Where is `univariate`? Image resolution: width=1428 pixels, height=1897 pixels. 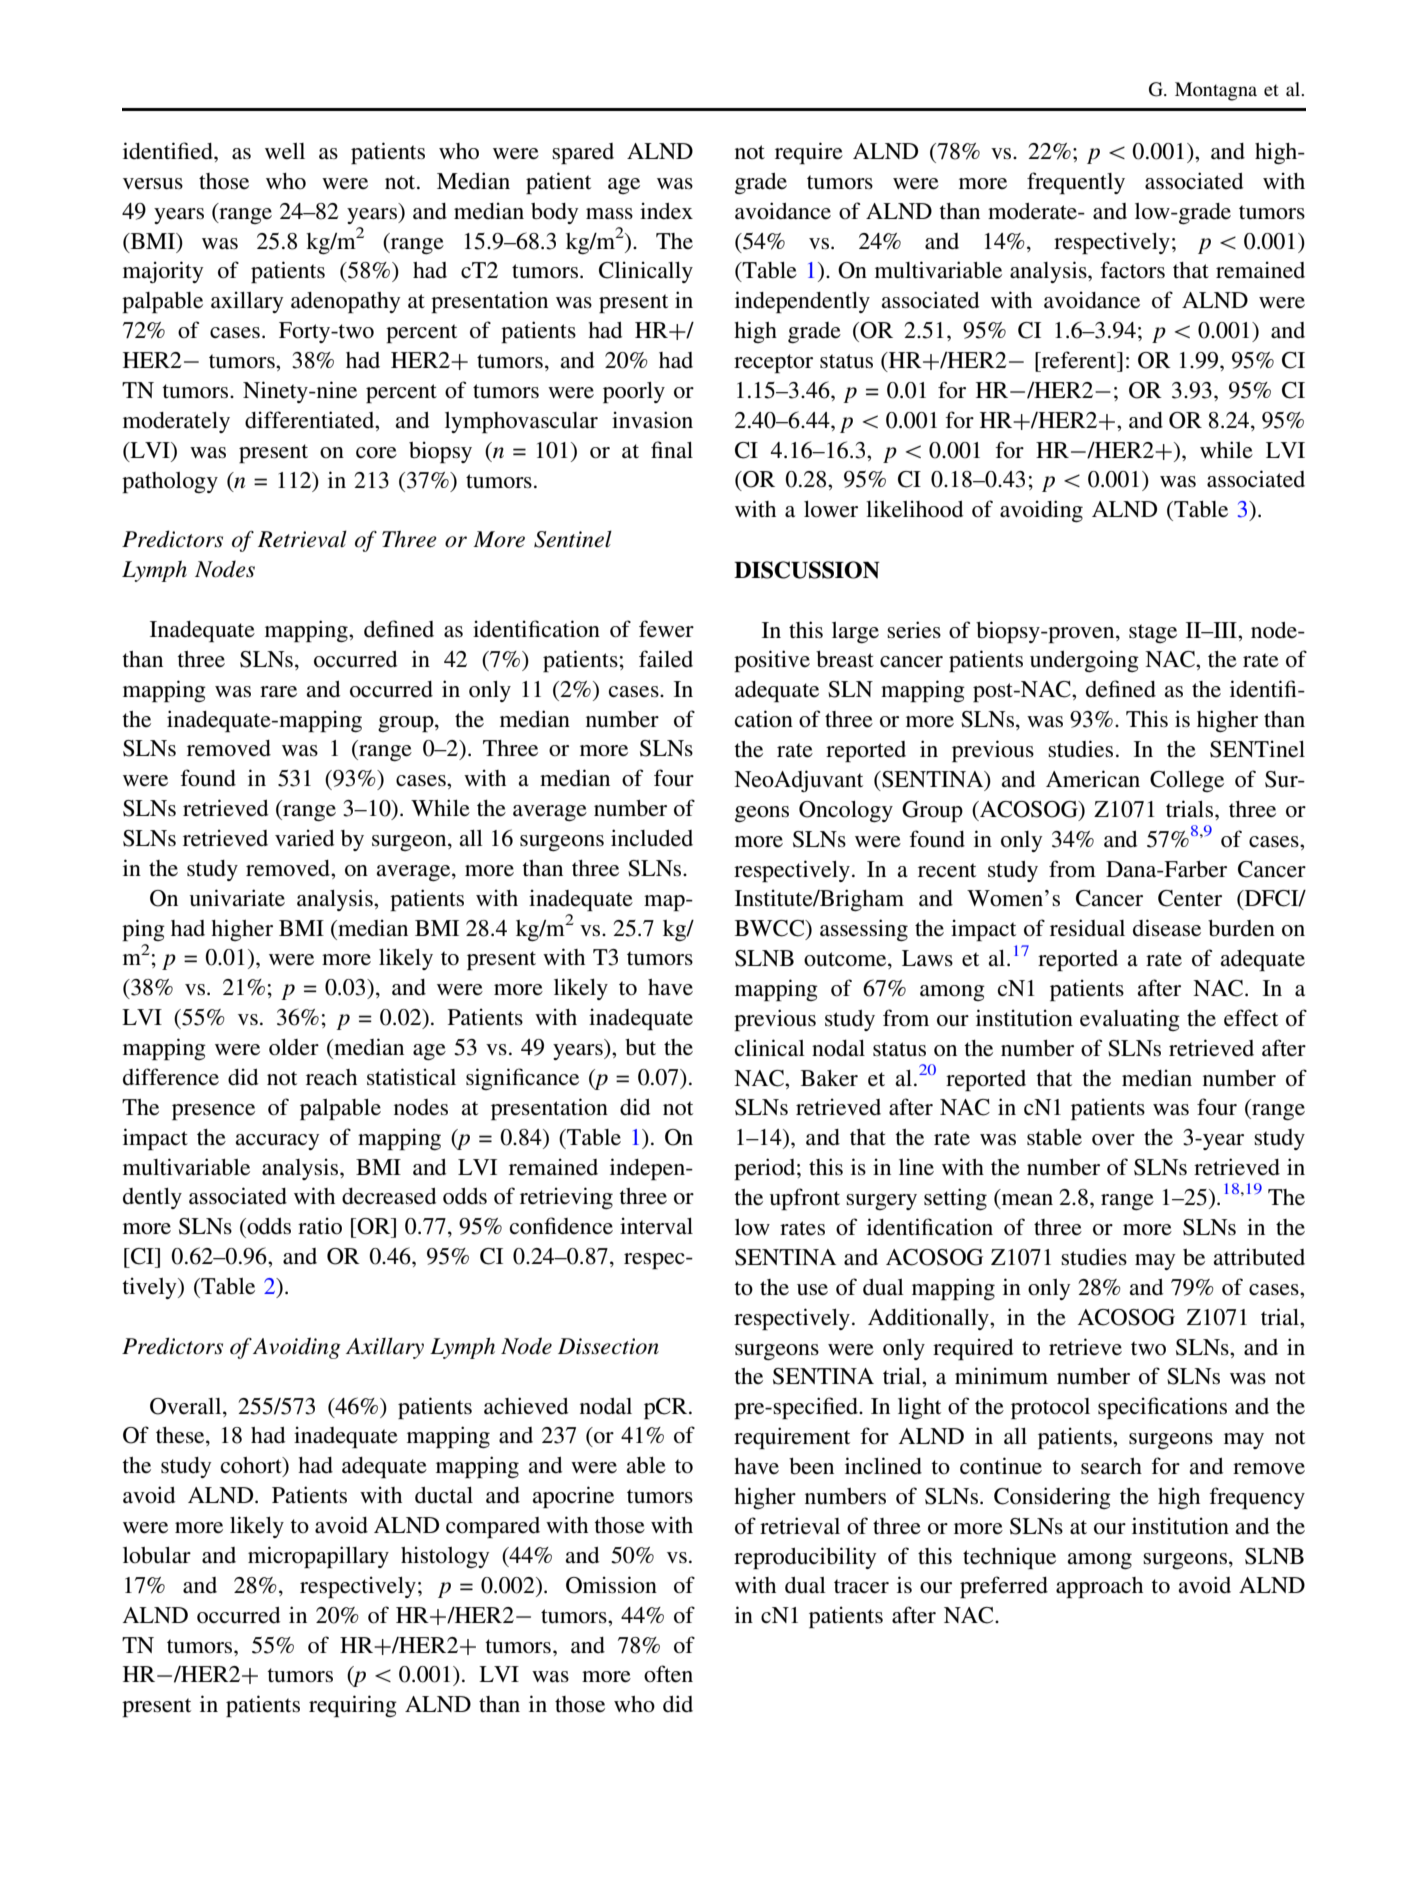 univariate is located at coordinates (237, 898).
